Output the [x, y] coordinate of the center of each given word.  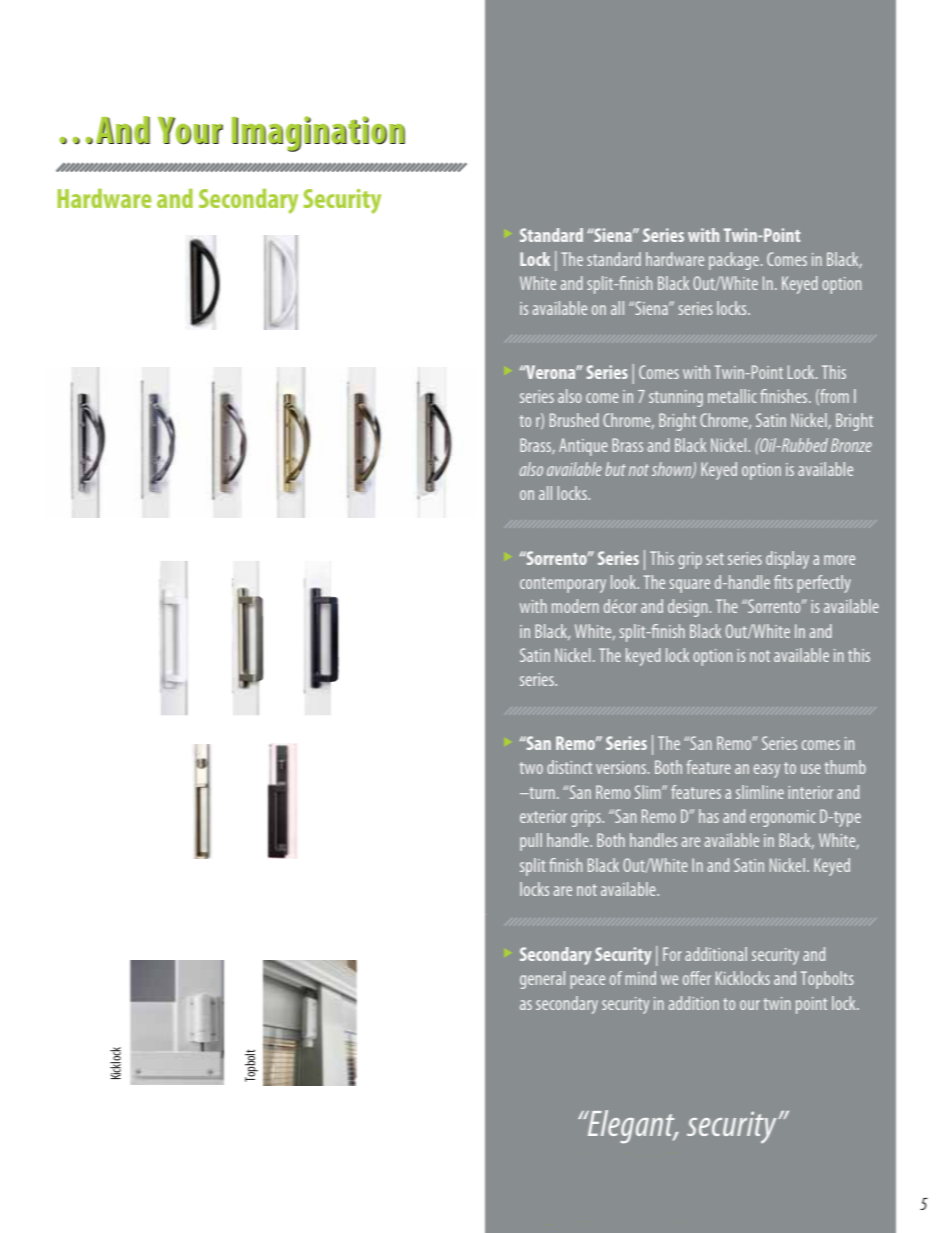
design [687, 608]
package [734, 261]
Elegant [631, 1127]
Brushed [574, 420]
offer [697, 978]
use [811, 769]
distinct [569, 767]
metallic [732, 396]
